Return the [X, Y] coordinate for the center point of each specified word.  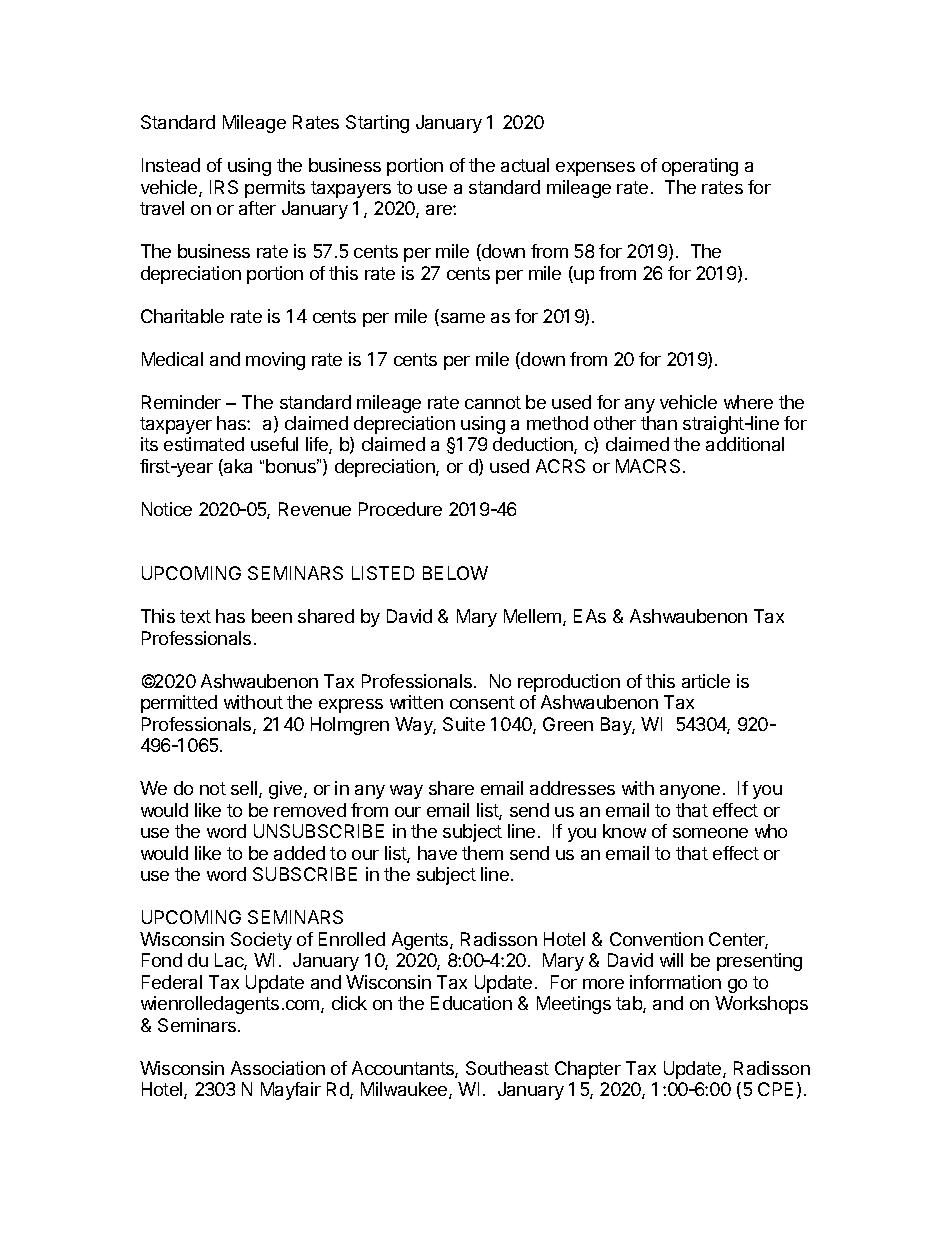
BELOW [455, 573]
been [272, 616]
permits [275, 189]
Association [278, 1068]
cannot [493, 402]
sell [245, 789]
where [748, 402]
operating [700, 167]
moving [275, 361]
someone [710, 833]
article [706, 681]
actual [525, 165]
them [482, 853]
